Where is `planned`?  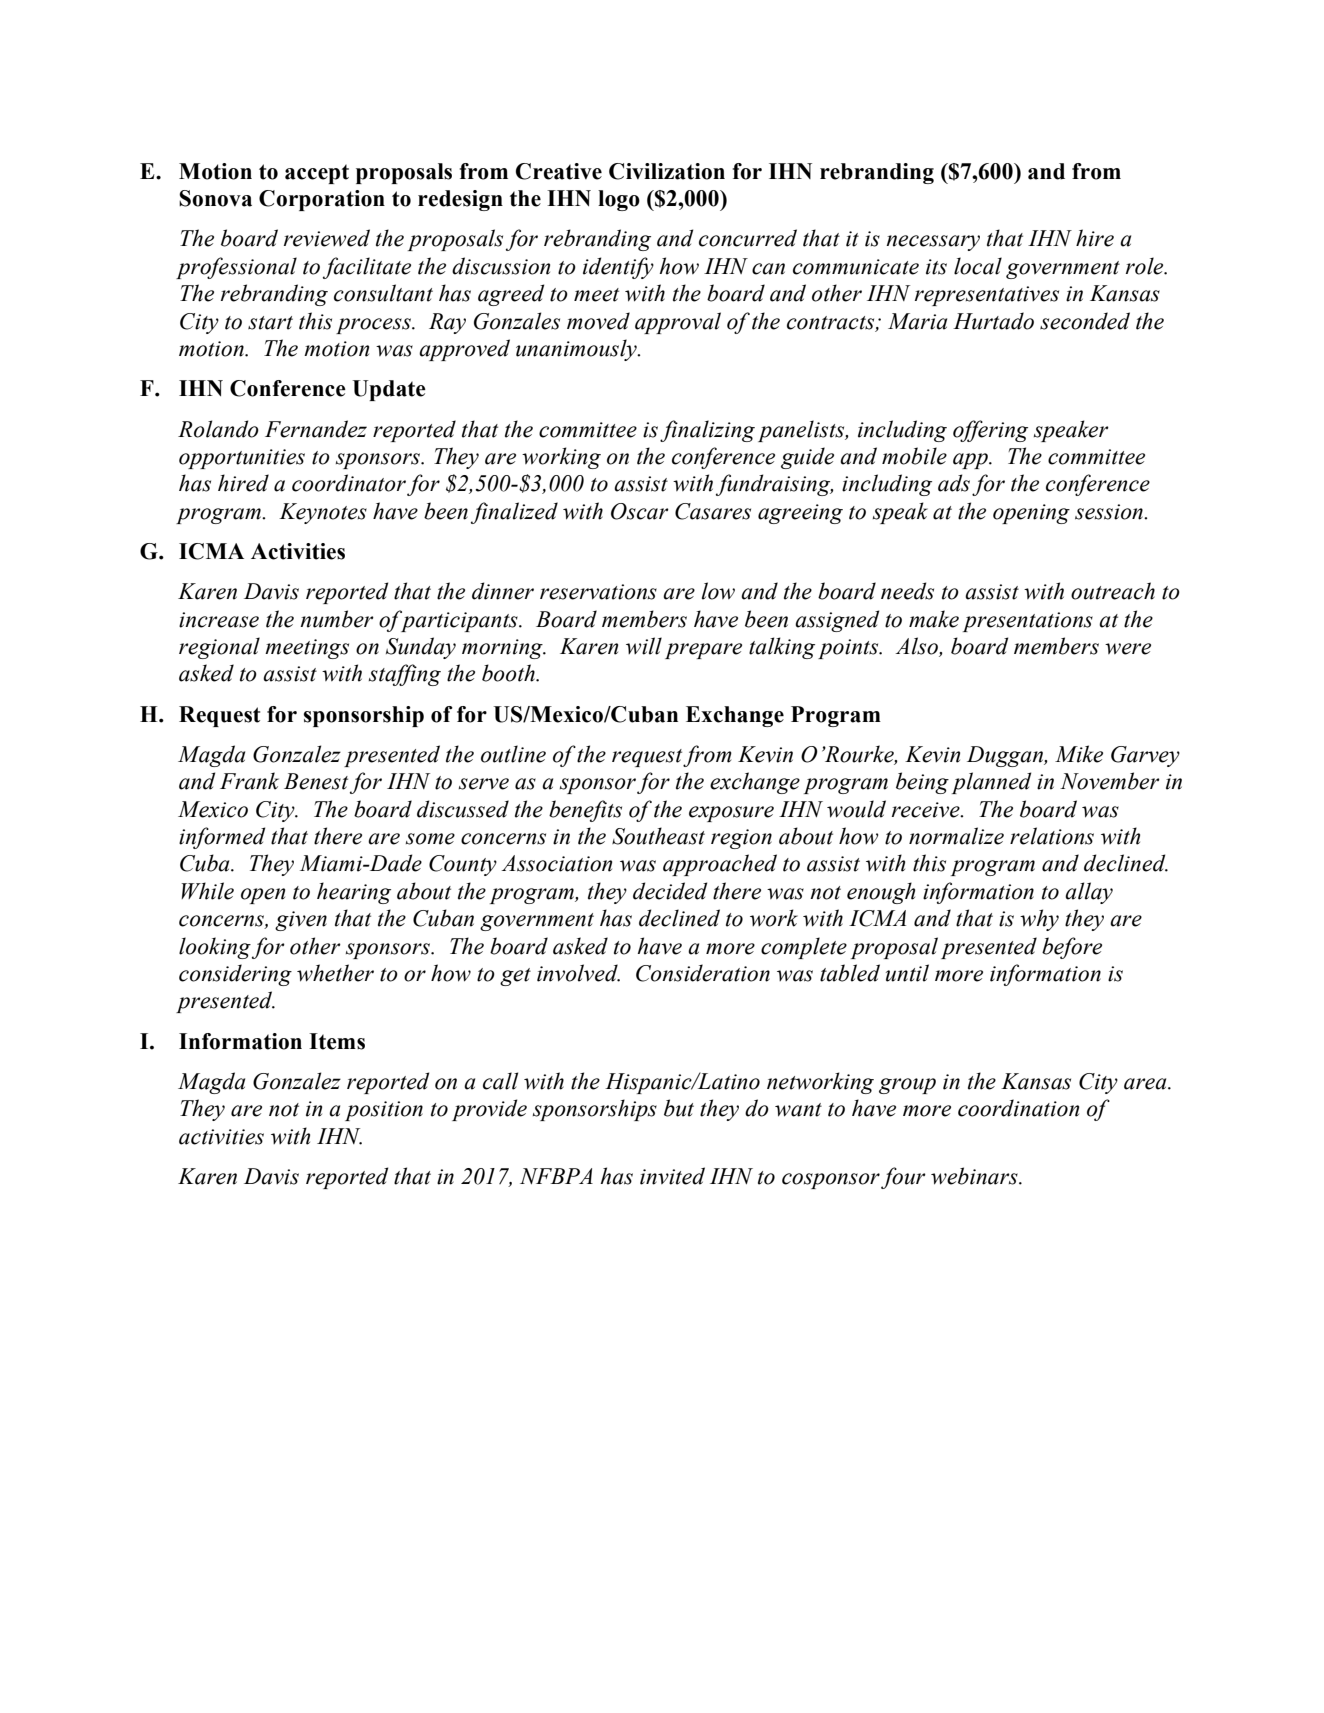 planned is located at coordinates (991, 783).
